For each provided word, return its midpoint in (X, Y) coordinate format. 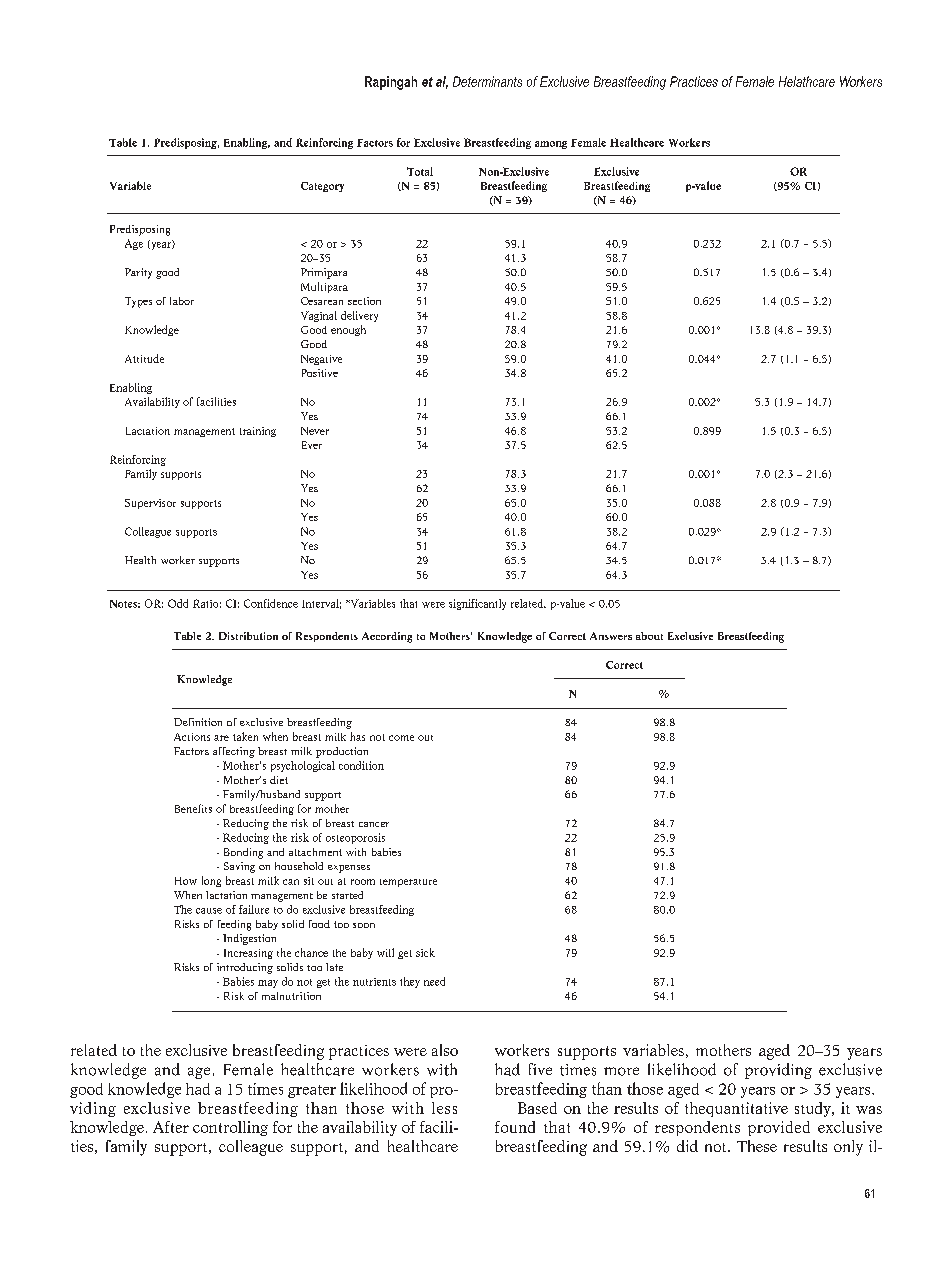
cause (209, 911)
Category (322, 187)
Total (420, 171)
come (401, 738)
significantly (477, 604)
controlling (230, 1128)
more (621, 1071)
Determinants (487, 81)
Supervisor (150, 504)
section (364, 301)
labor (182, 301)
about (649, 636)
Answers (611, 636)
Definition (198, 722)
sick (425, 952)
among (551, 145)
